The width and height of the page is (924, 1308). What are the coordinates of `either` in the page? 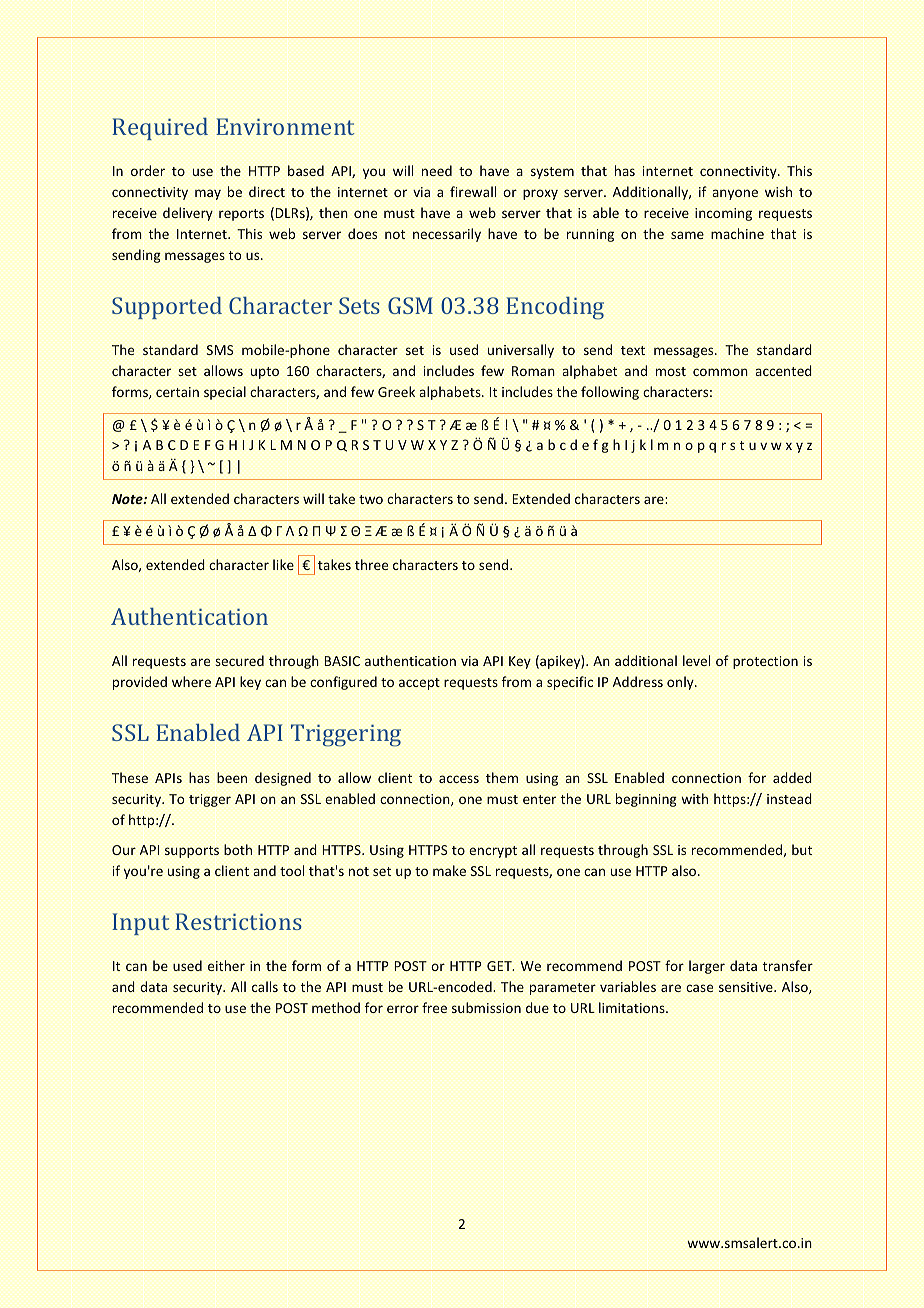 It's located at (226, 965).
